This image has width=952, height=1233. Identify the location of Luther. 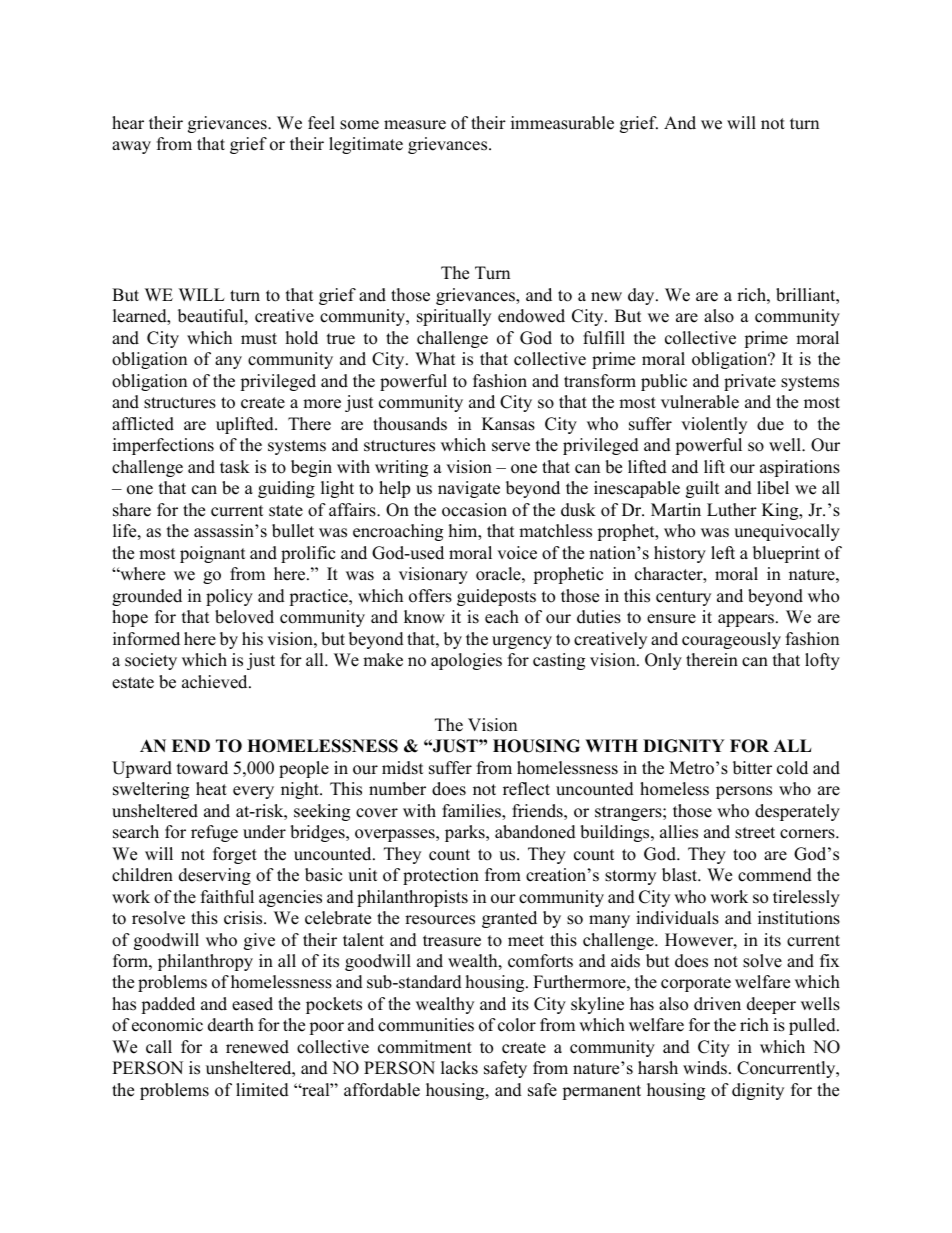
(732, 510).
